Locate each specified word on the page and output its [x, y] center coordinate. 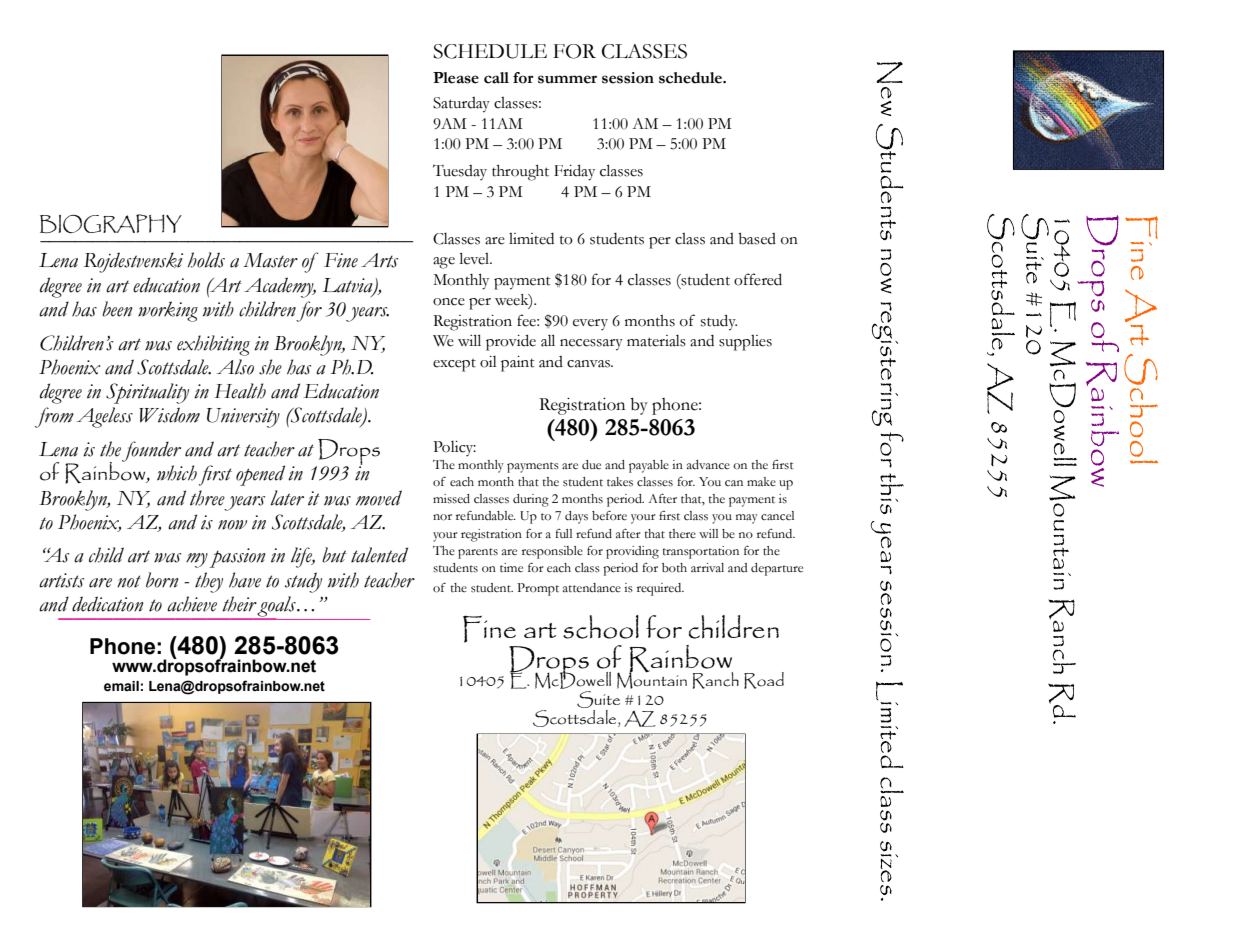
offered [758, 279]
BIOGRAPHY [111, 224]
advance [708, 465]
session [628, 78]
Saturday [461, 105]
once [449, 302]
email [121, 686]
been [117, 309]
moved [379, 498]
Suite [598, 698]
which [177, 473]
